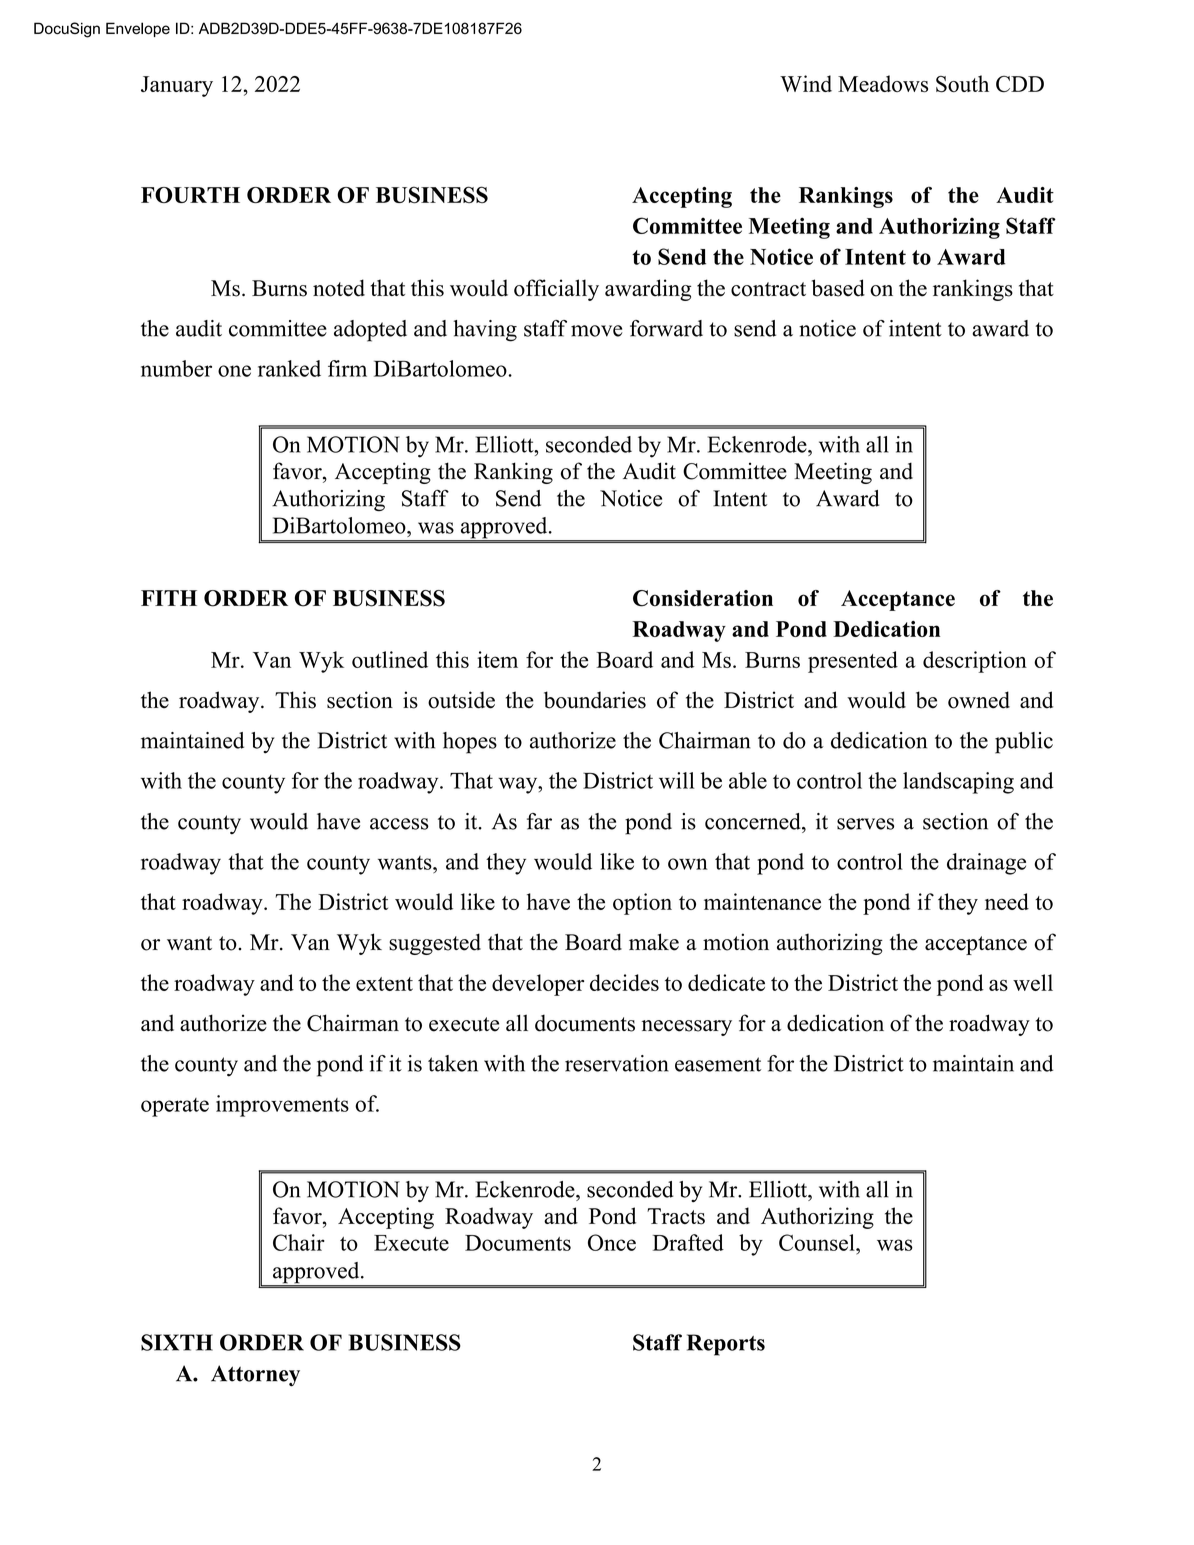 This image has width=1194, height=1545. Describe the element at coordinates (289, 368) in the image. I see `ranked` at that location.
